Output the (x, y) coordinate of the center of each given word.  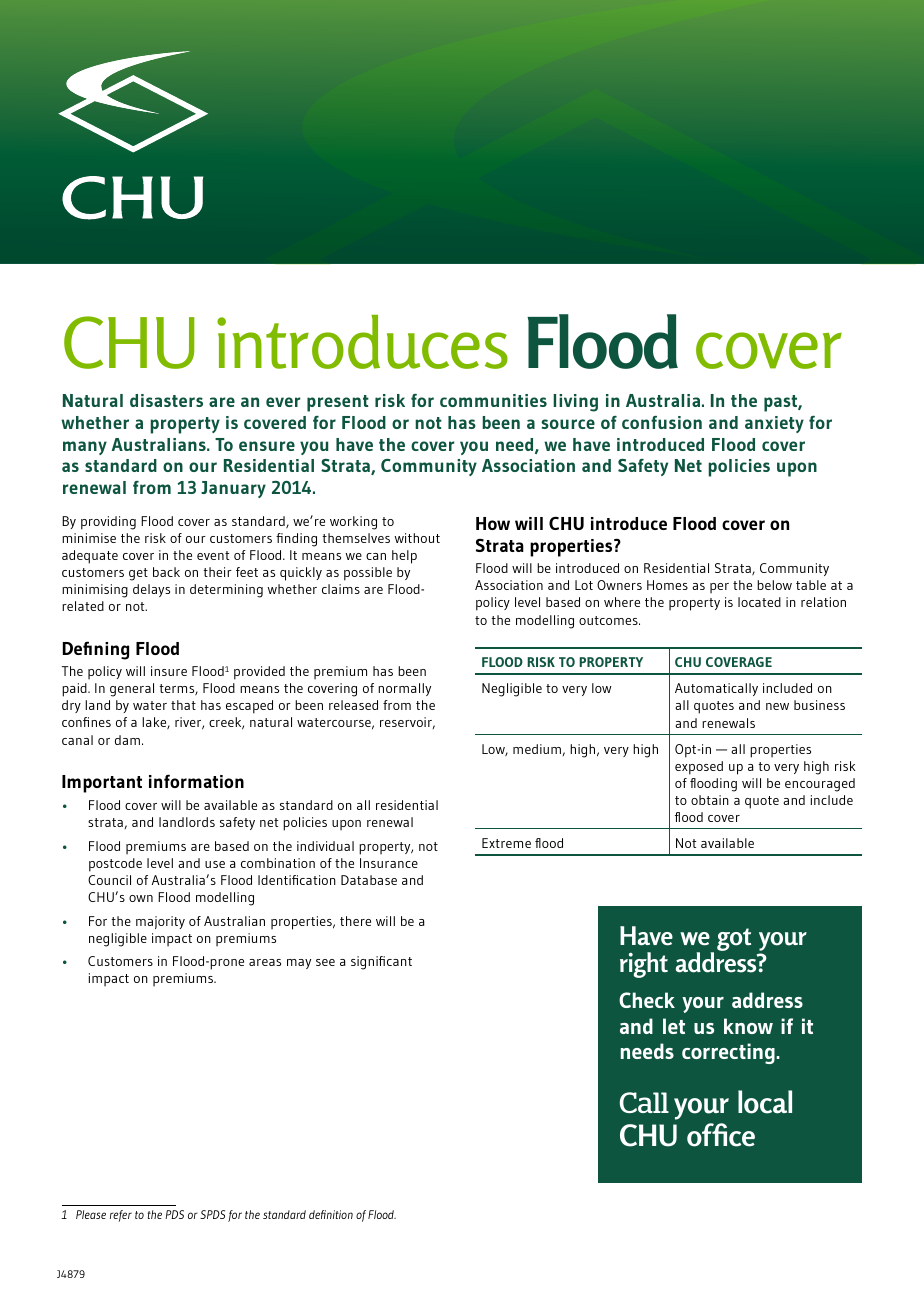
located (759, 602)
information (196, 781)
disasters (166, 400)
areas (265, 962)
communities (493, 400)
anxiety (774, 424)
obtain (710, 800)
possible (368, 574)
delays (151, 590)
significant (381, 963)
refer (121, 1216)
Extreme (506, 843)
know (748, 1026)
